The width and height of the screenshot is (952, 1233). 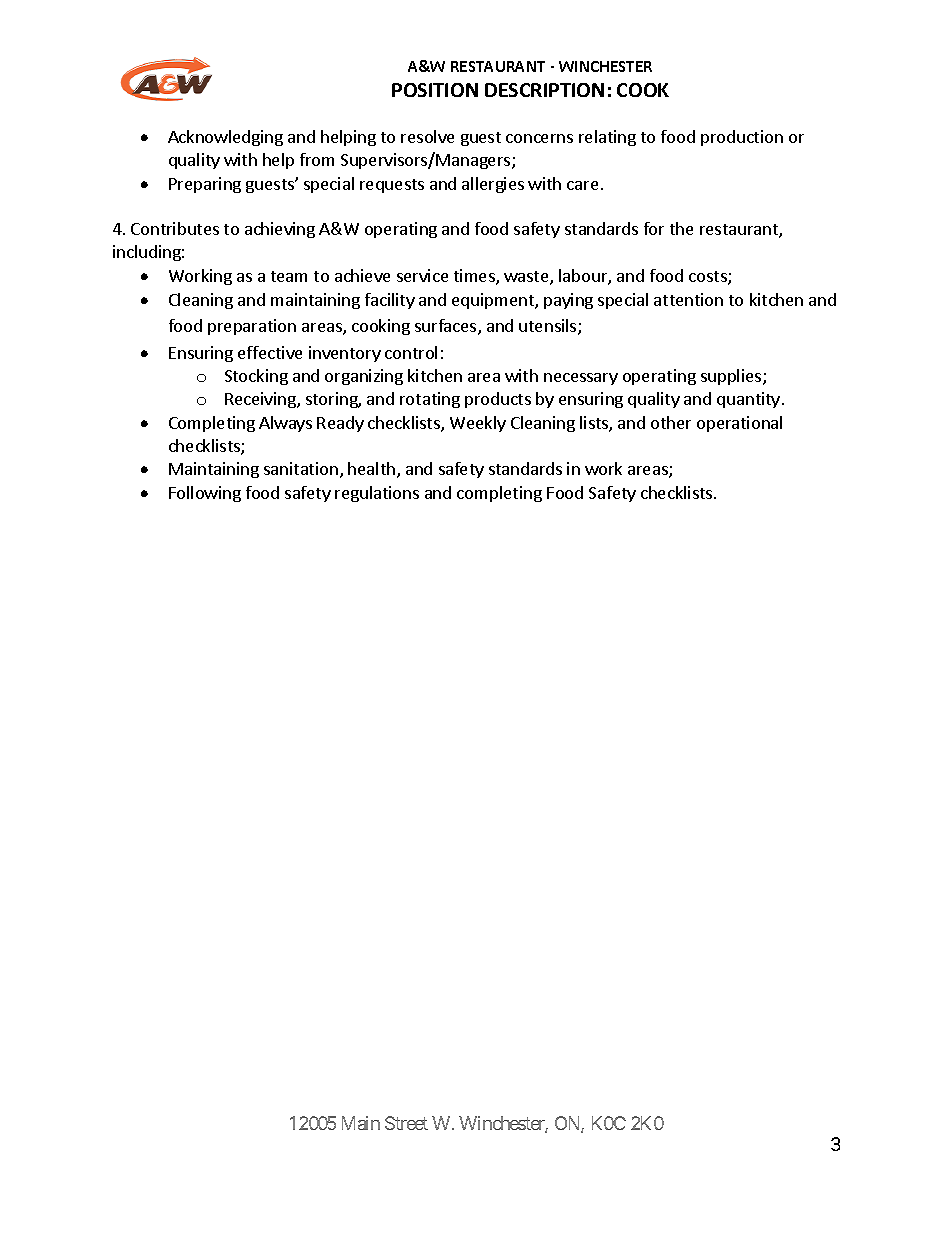 I want to click on operational, so click(x=739, y=424).
